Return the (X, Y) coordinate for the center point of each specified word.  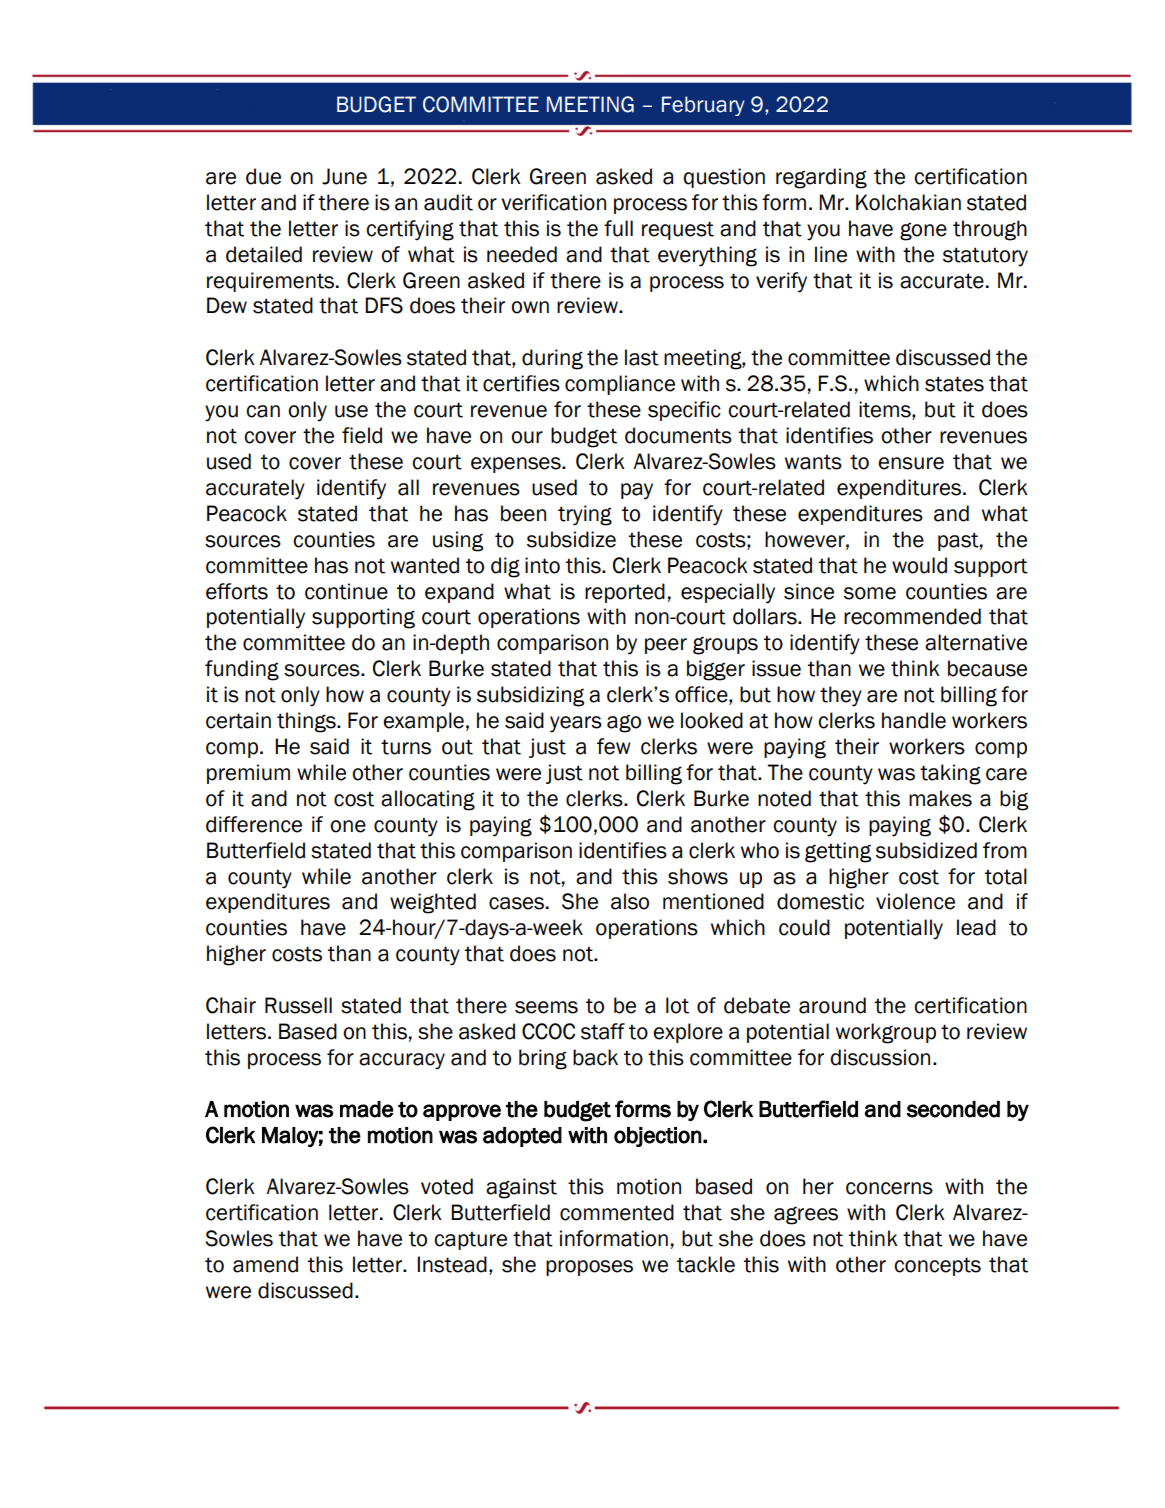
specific (684, 411)
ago (624, 723)
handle (914, 720)
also (630, 901)
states (954, 384)
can (263, 411)
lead (976, 927)
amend (265, 1264)
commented (617, 1212)
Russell (298, 1005)
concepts (937, 1266)
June (344, 176)
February (703, 106)
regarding (821, 178)
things (307, 722)
